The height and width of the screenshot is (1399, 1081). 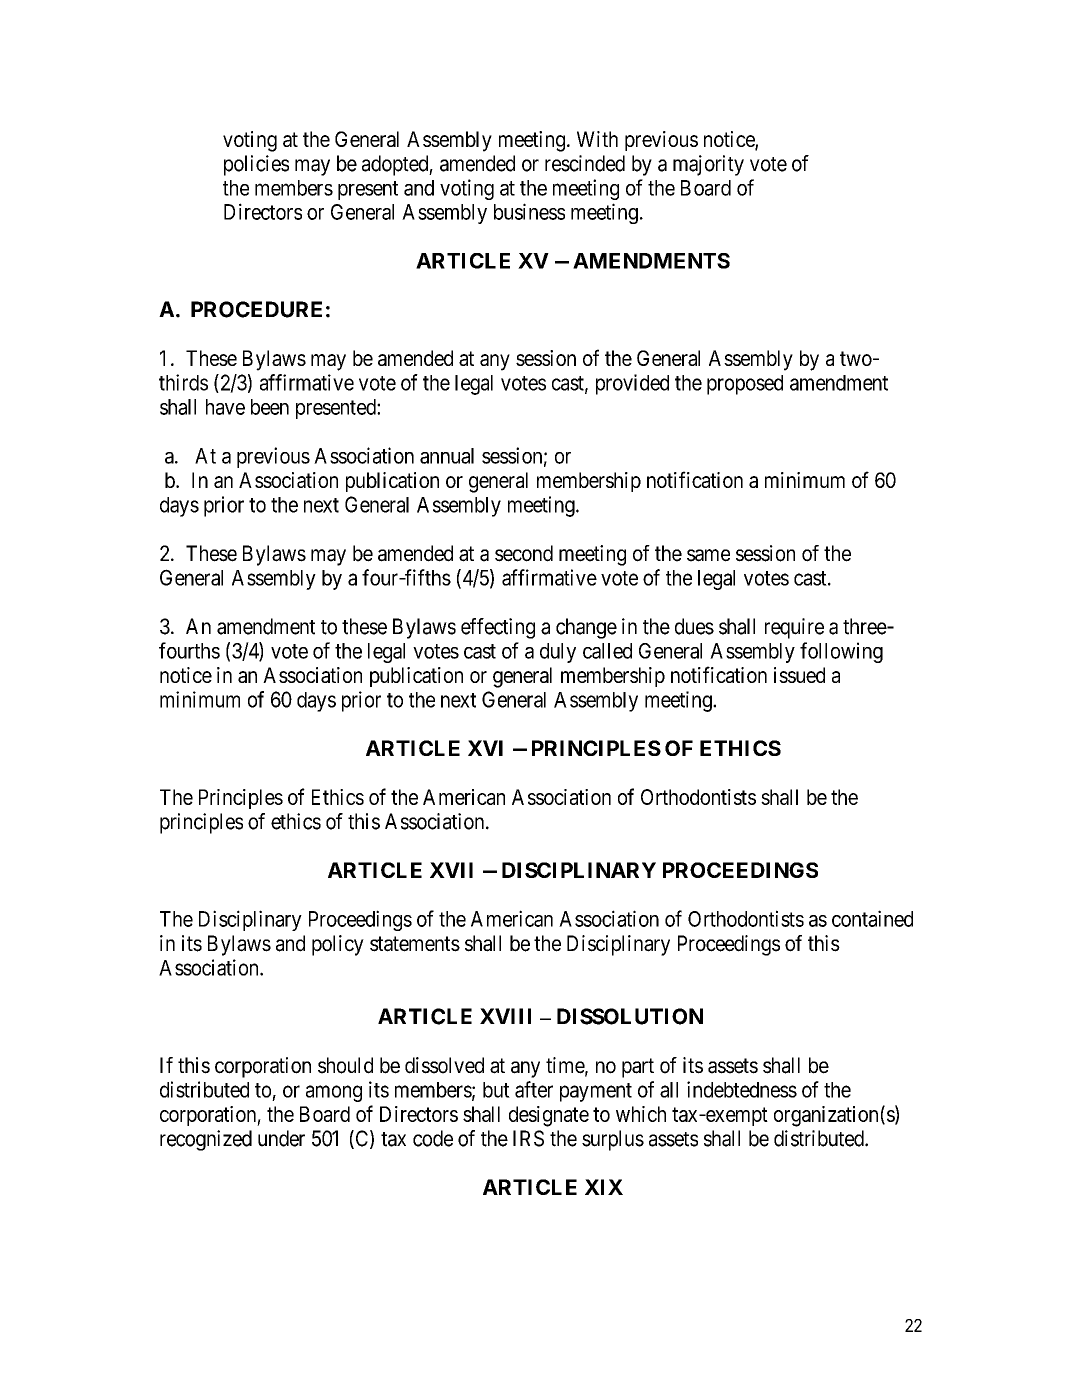 What do you see at coordinates (708, 165) in the screenshot?
I see `majority` at bounding box center [708, 165].
